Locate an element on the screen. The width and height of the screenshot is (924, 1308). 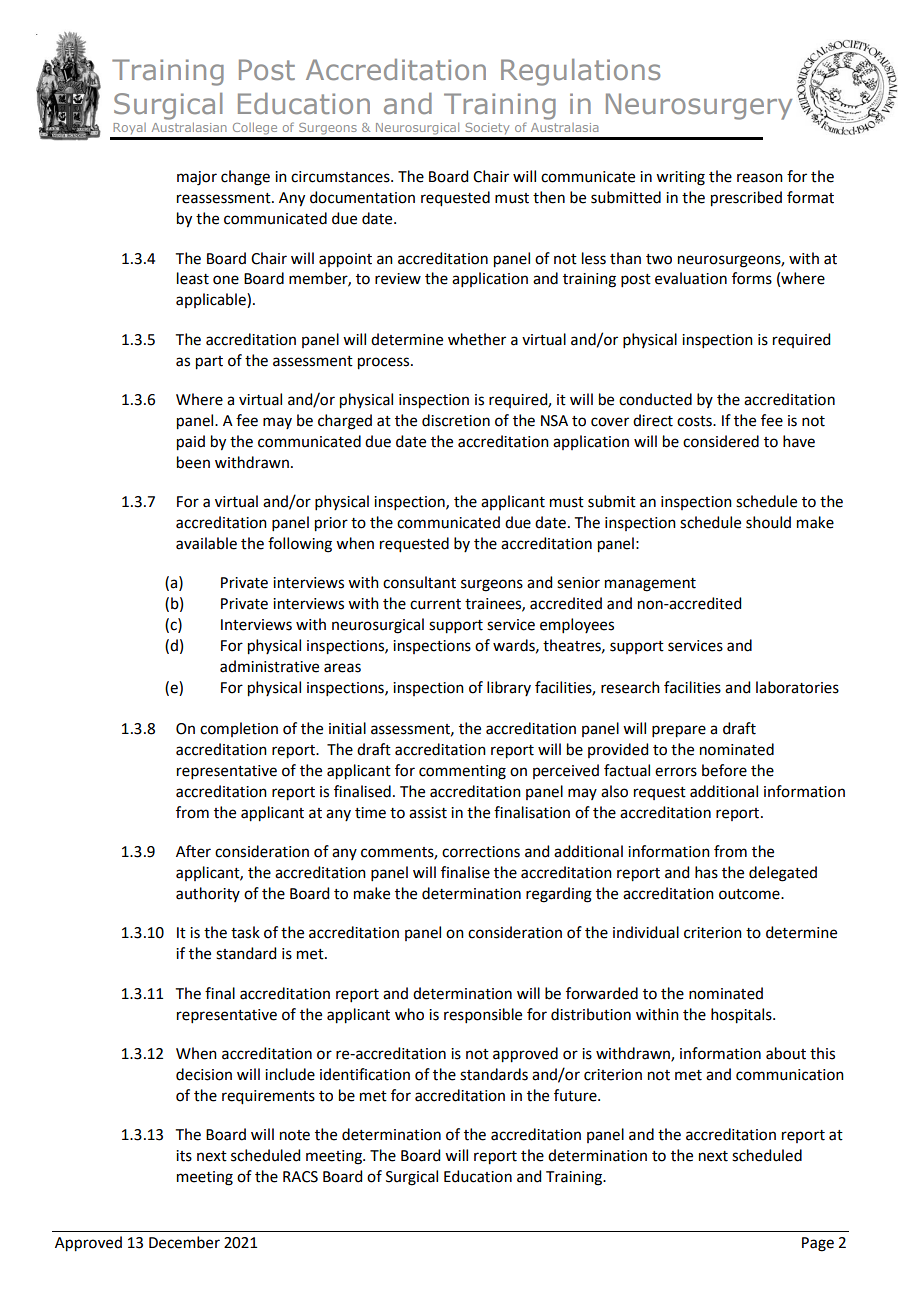
library is located at coordinates (509, 688).
